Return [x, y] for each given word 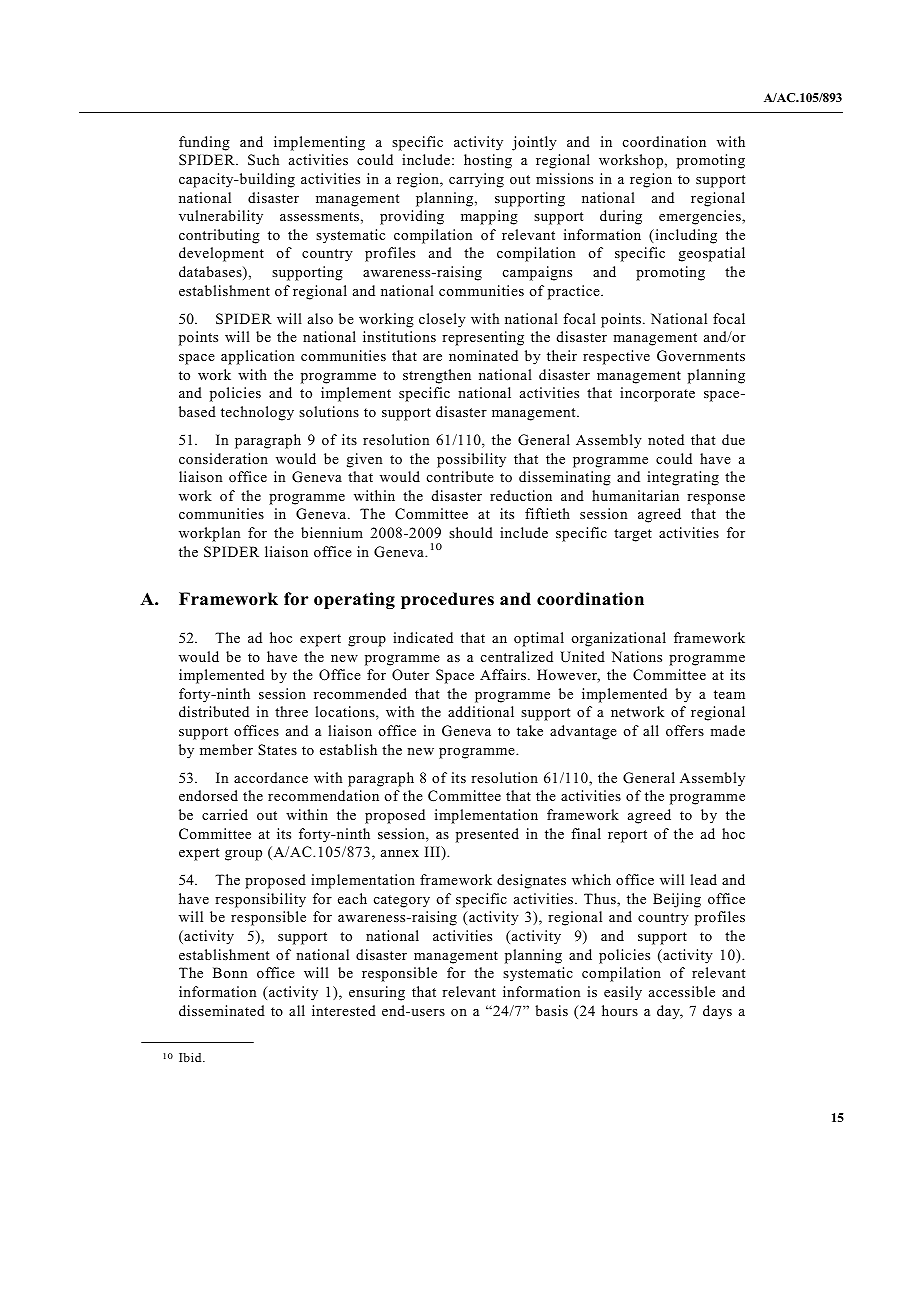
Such [263, 160]
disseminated [222, 1010]
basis [551, 1010]
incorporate [657, 394]
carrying [476, 180]
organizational [618, 639]
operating [354, 600]
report [627, 836]
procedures [447, 600]
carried [225, 814]
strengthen [437, 376]
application [257, 357]
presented [487, 835]
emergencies [701, 217]
